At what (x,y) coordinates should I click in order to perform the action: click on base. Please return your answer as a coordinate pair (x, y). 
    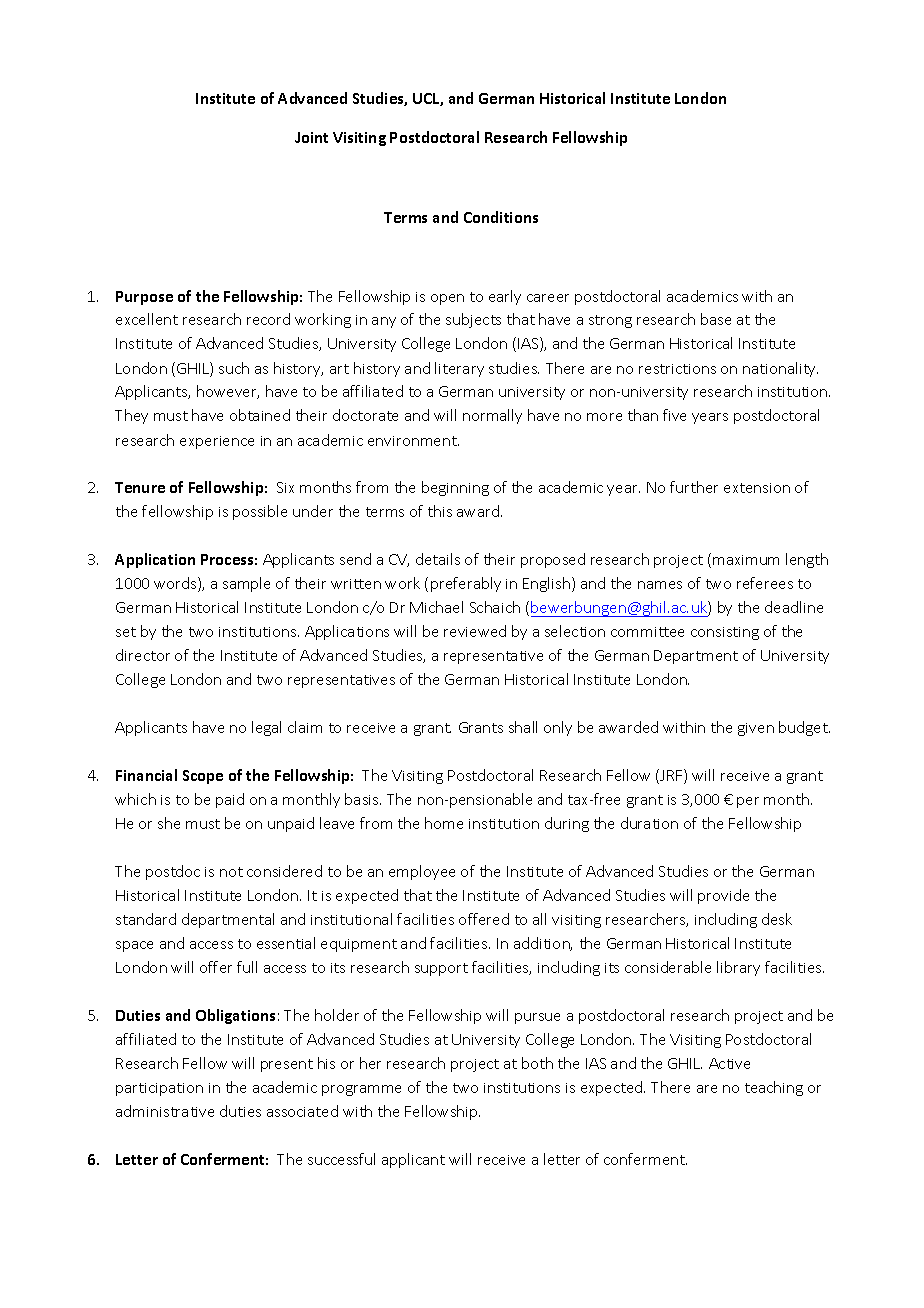
    Looking at the image, I should click on (716, 319).
